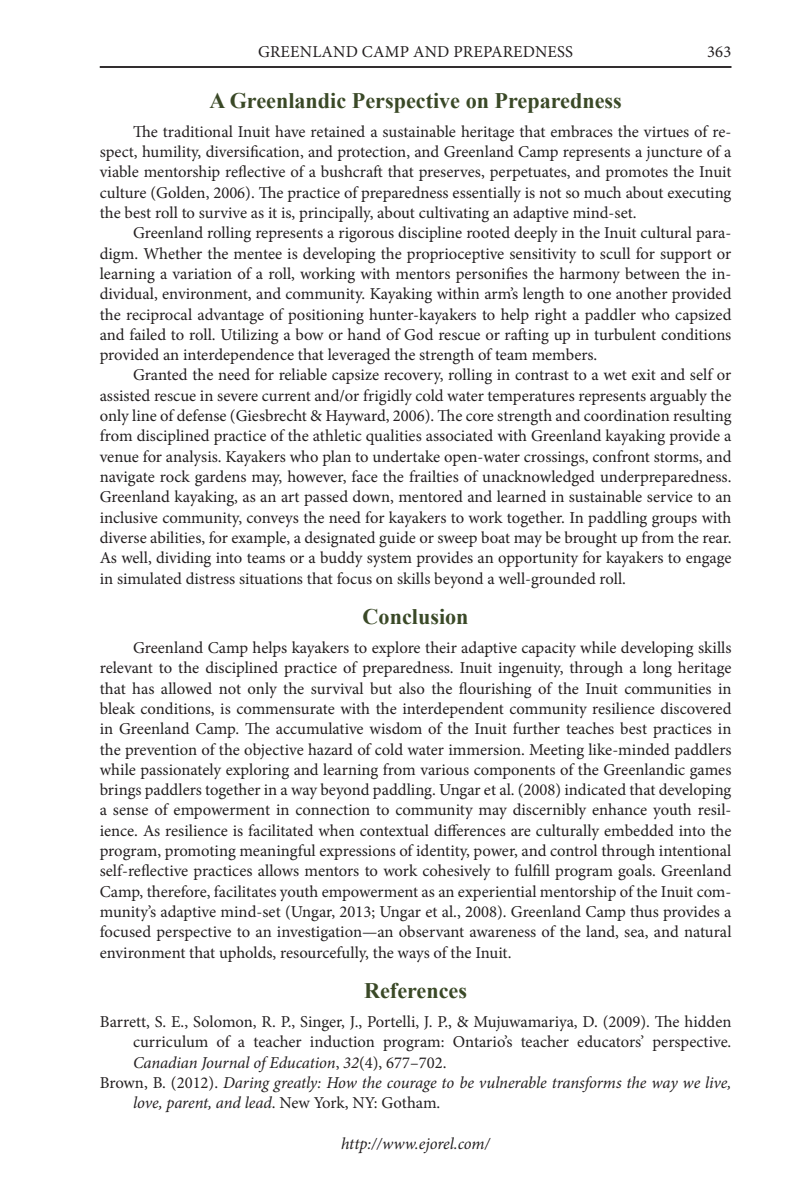  I want to click on courage, so click(412, 1086).
